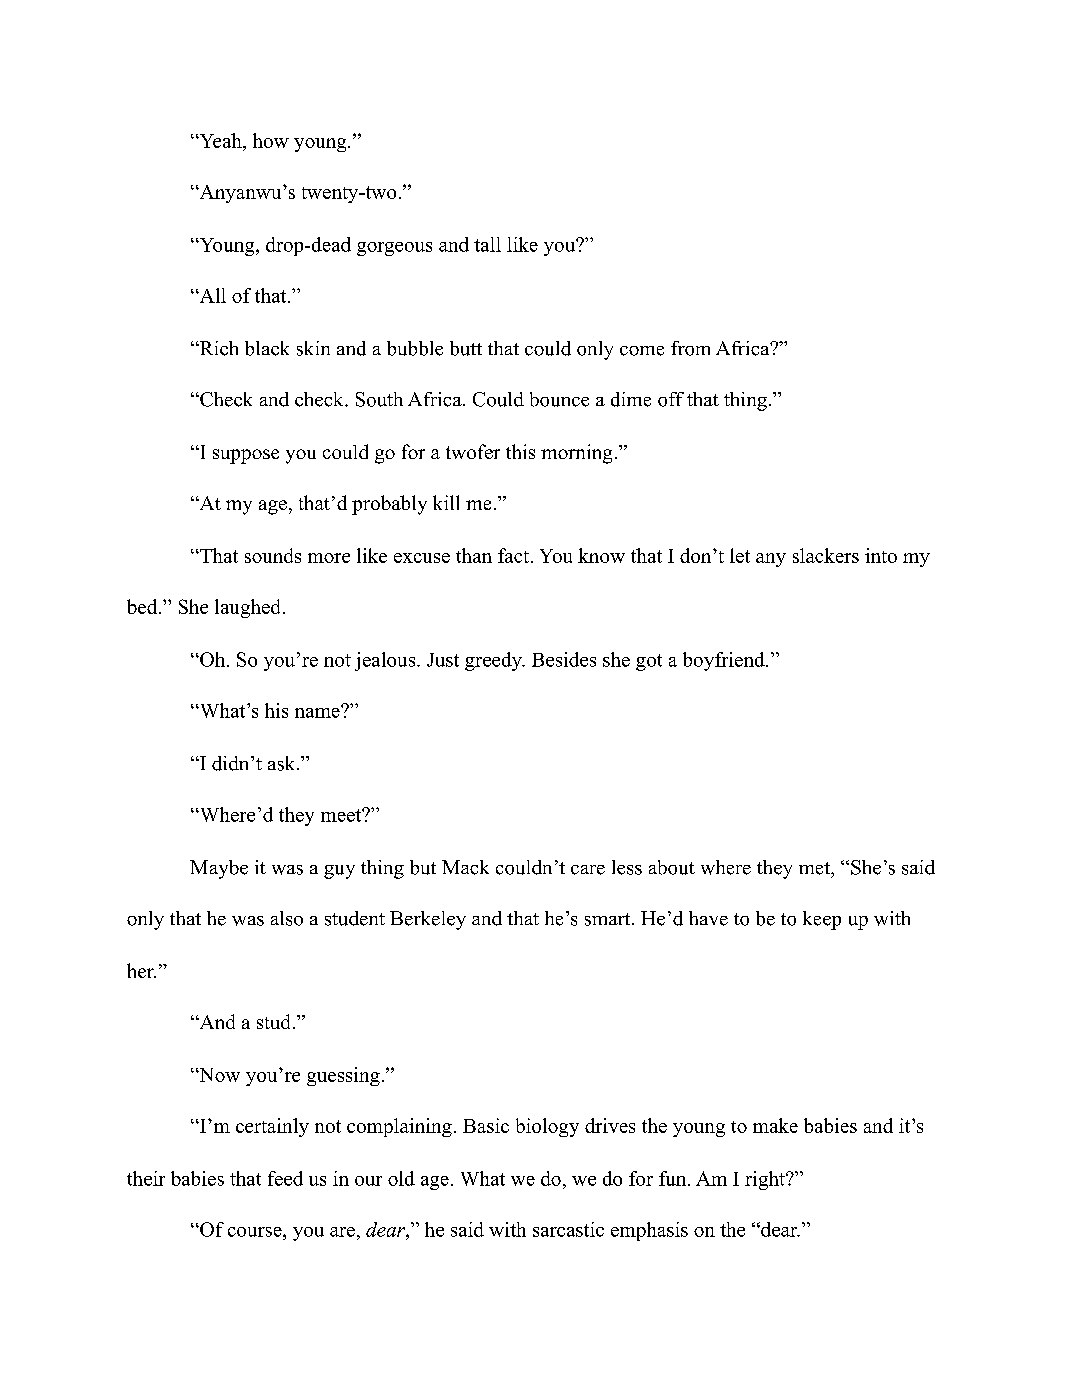 This screenshot has height=1393, width=1077. I want to click on Mack, so click(465, 867).
